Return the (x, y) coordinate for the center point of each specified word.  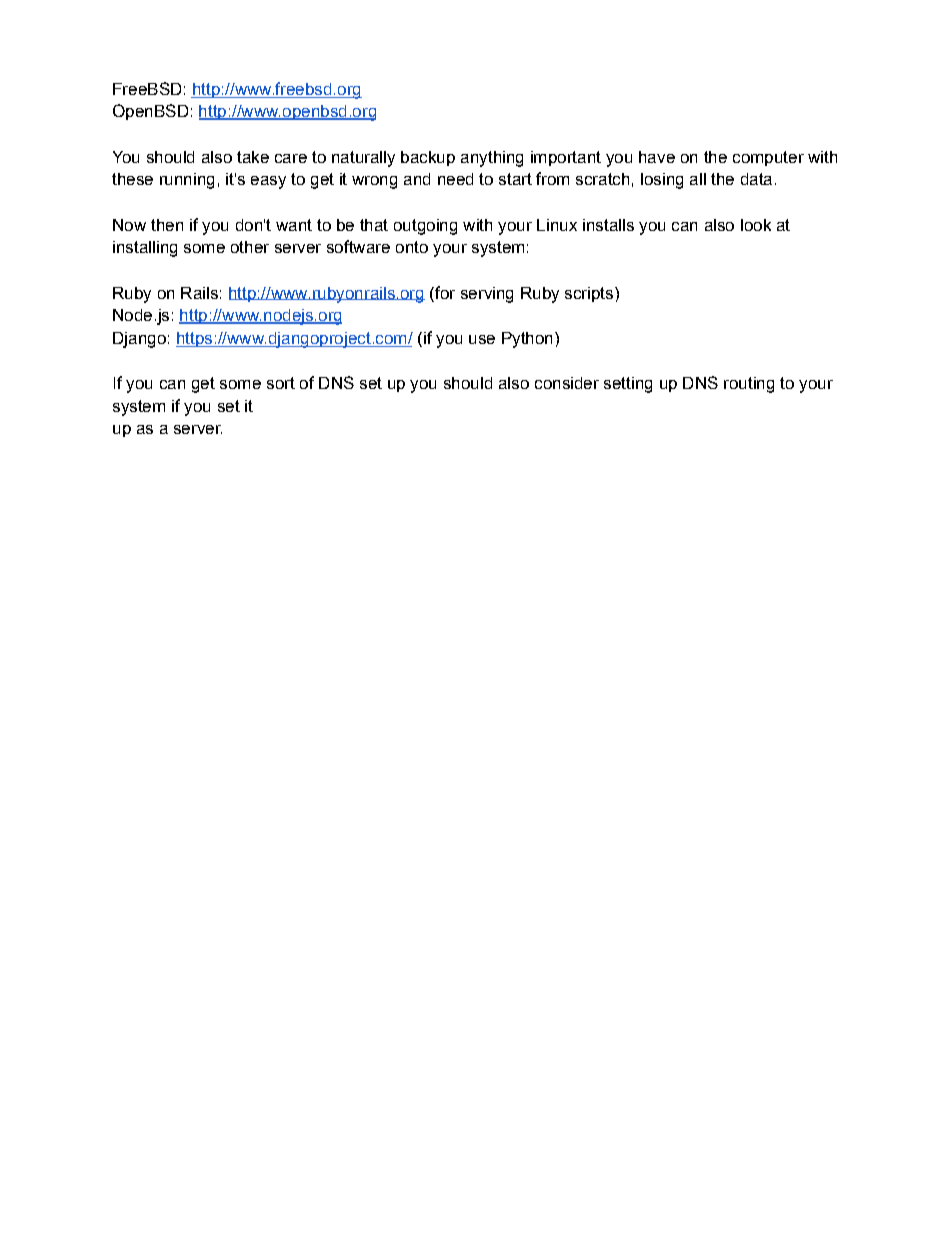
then (167, 225)
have (657, 157)
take (253, 157)
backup (428, 158)
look (756, 225)
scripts (590, 294)
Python (527, 340)
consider (567, 383)
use (482, 339)
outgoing (425, 227)
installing (145, 249)
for (444, 292)
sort (281, 383)
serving (487, 295)
